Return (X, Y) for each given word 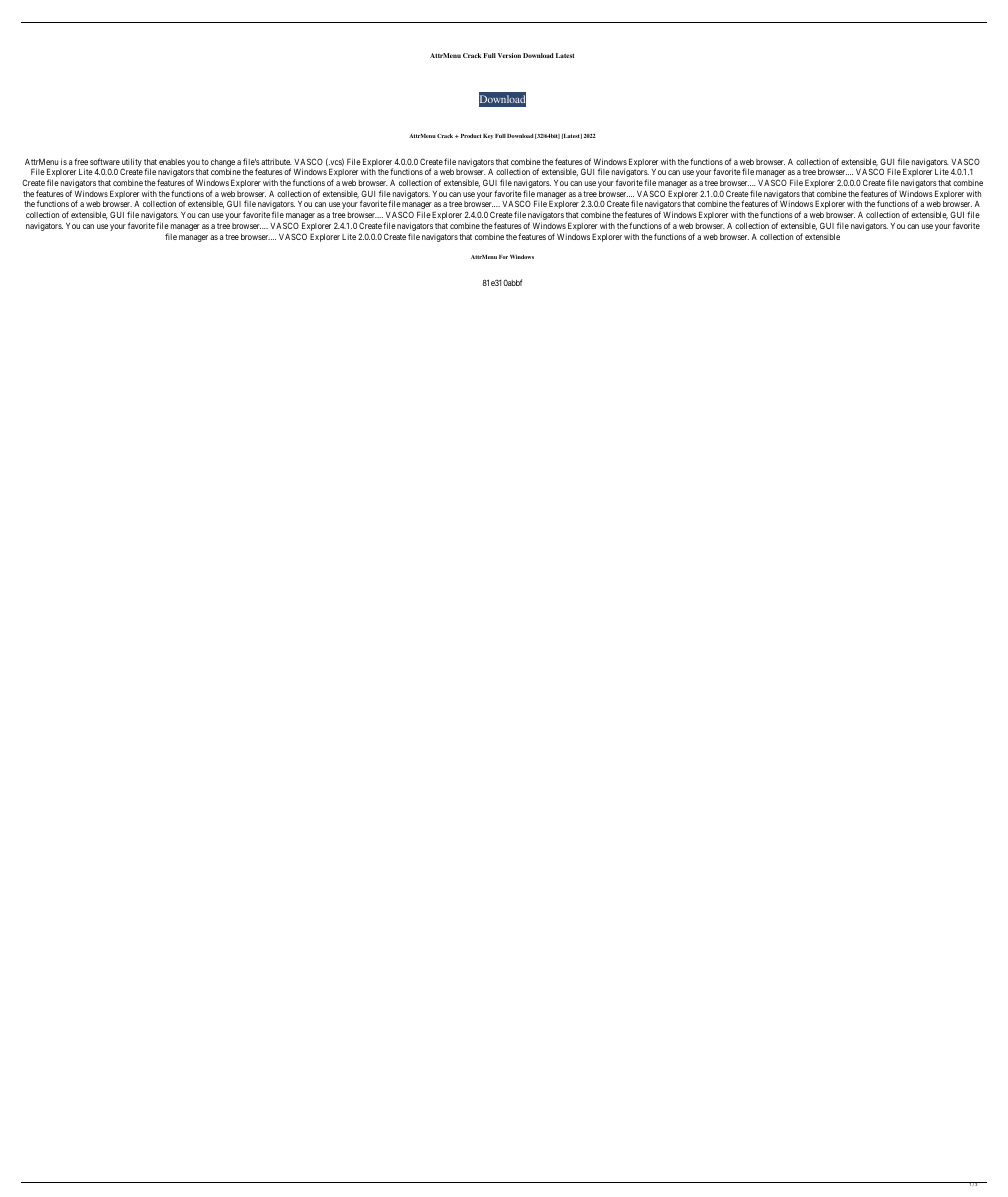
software (105, 161)
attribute (276, 161)
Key (488, 136)
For (503, 257)
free (81, 161)
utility (132, 163)
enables (172, 162)
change (223, 164)
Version (509, 55)
